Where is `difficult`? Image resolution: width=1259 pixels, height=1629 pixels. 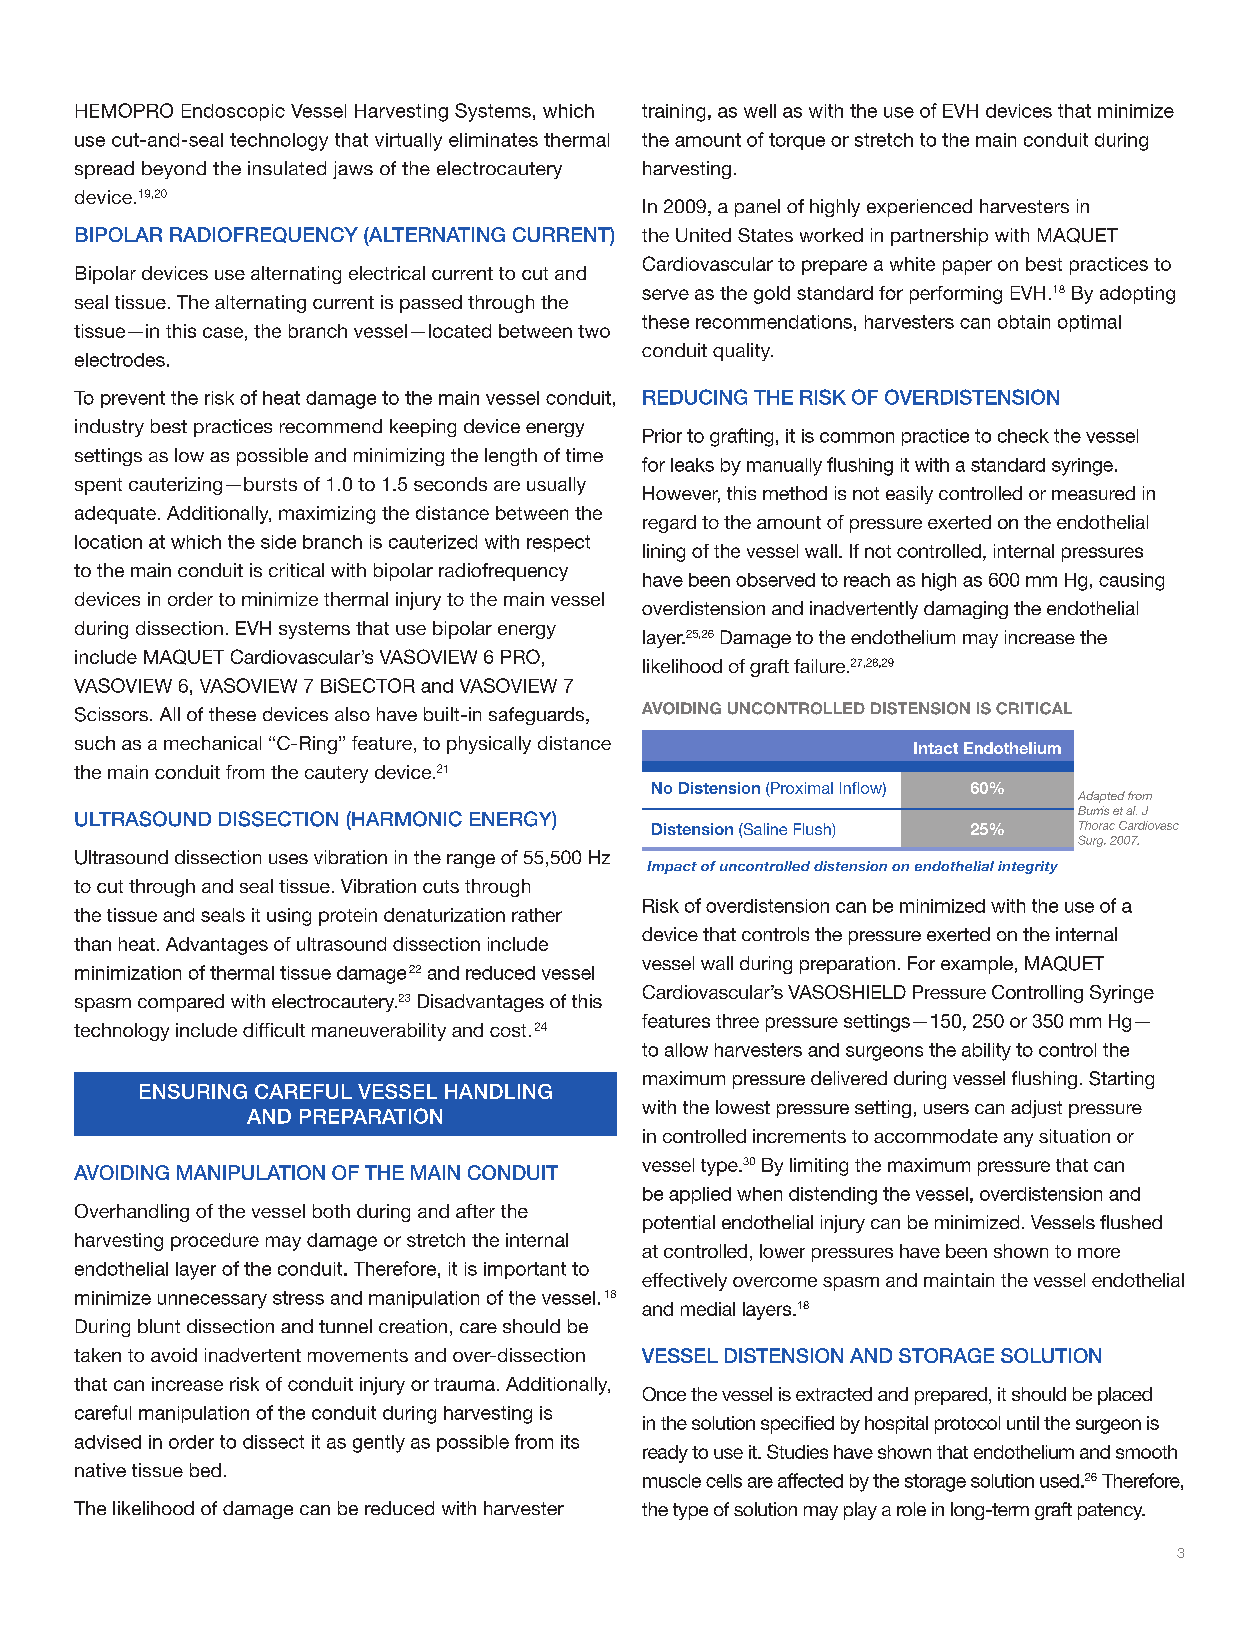 difficult is located at coordinates (274, 1030).
